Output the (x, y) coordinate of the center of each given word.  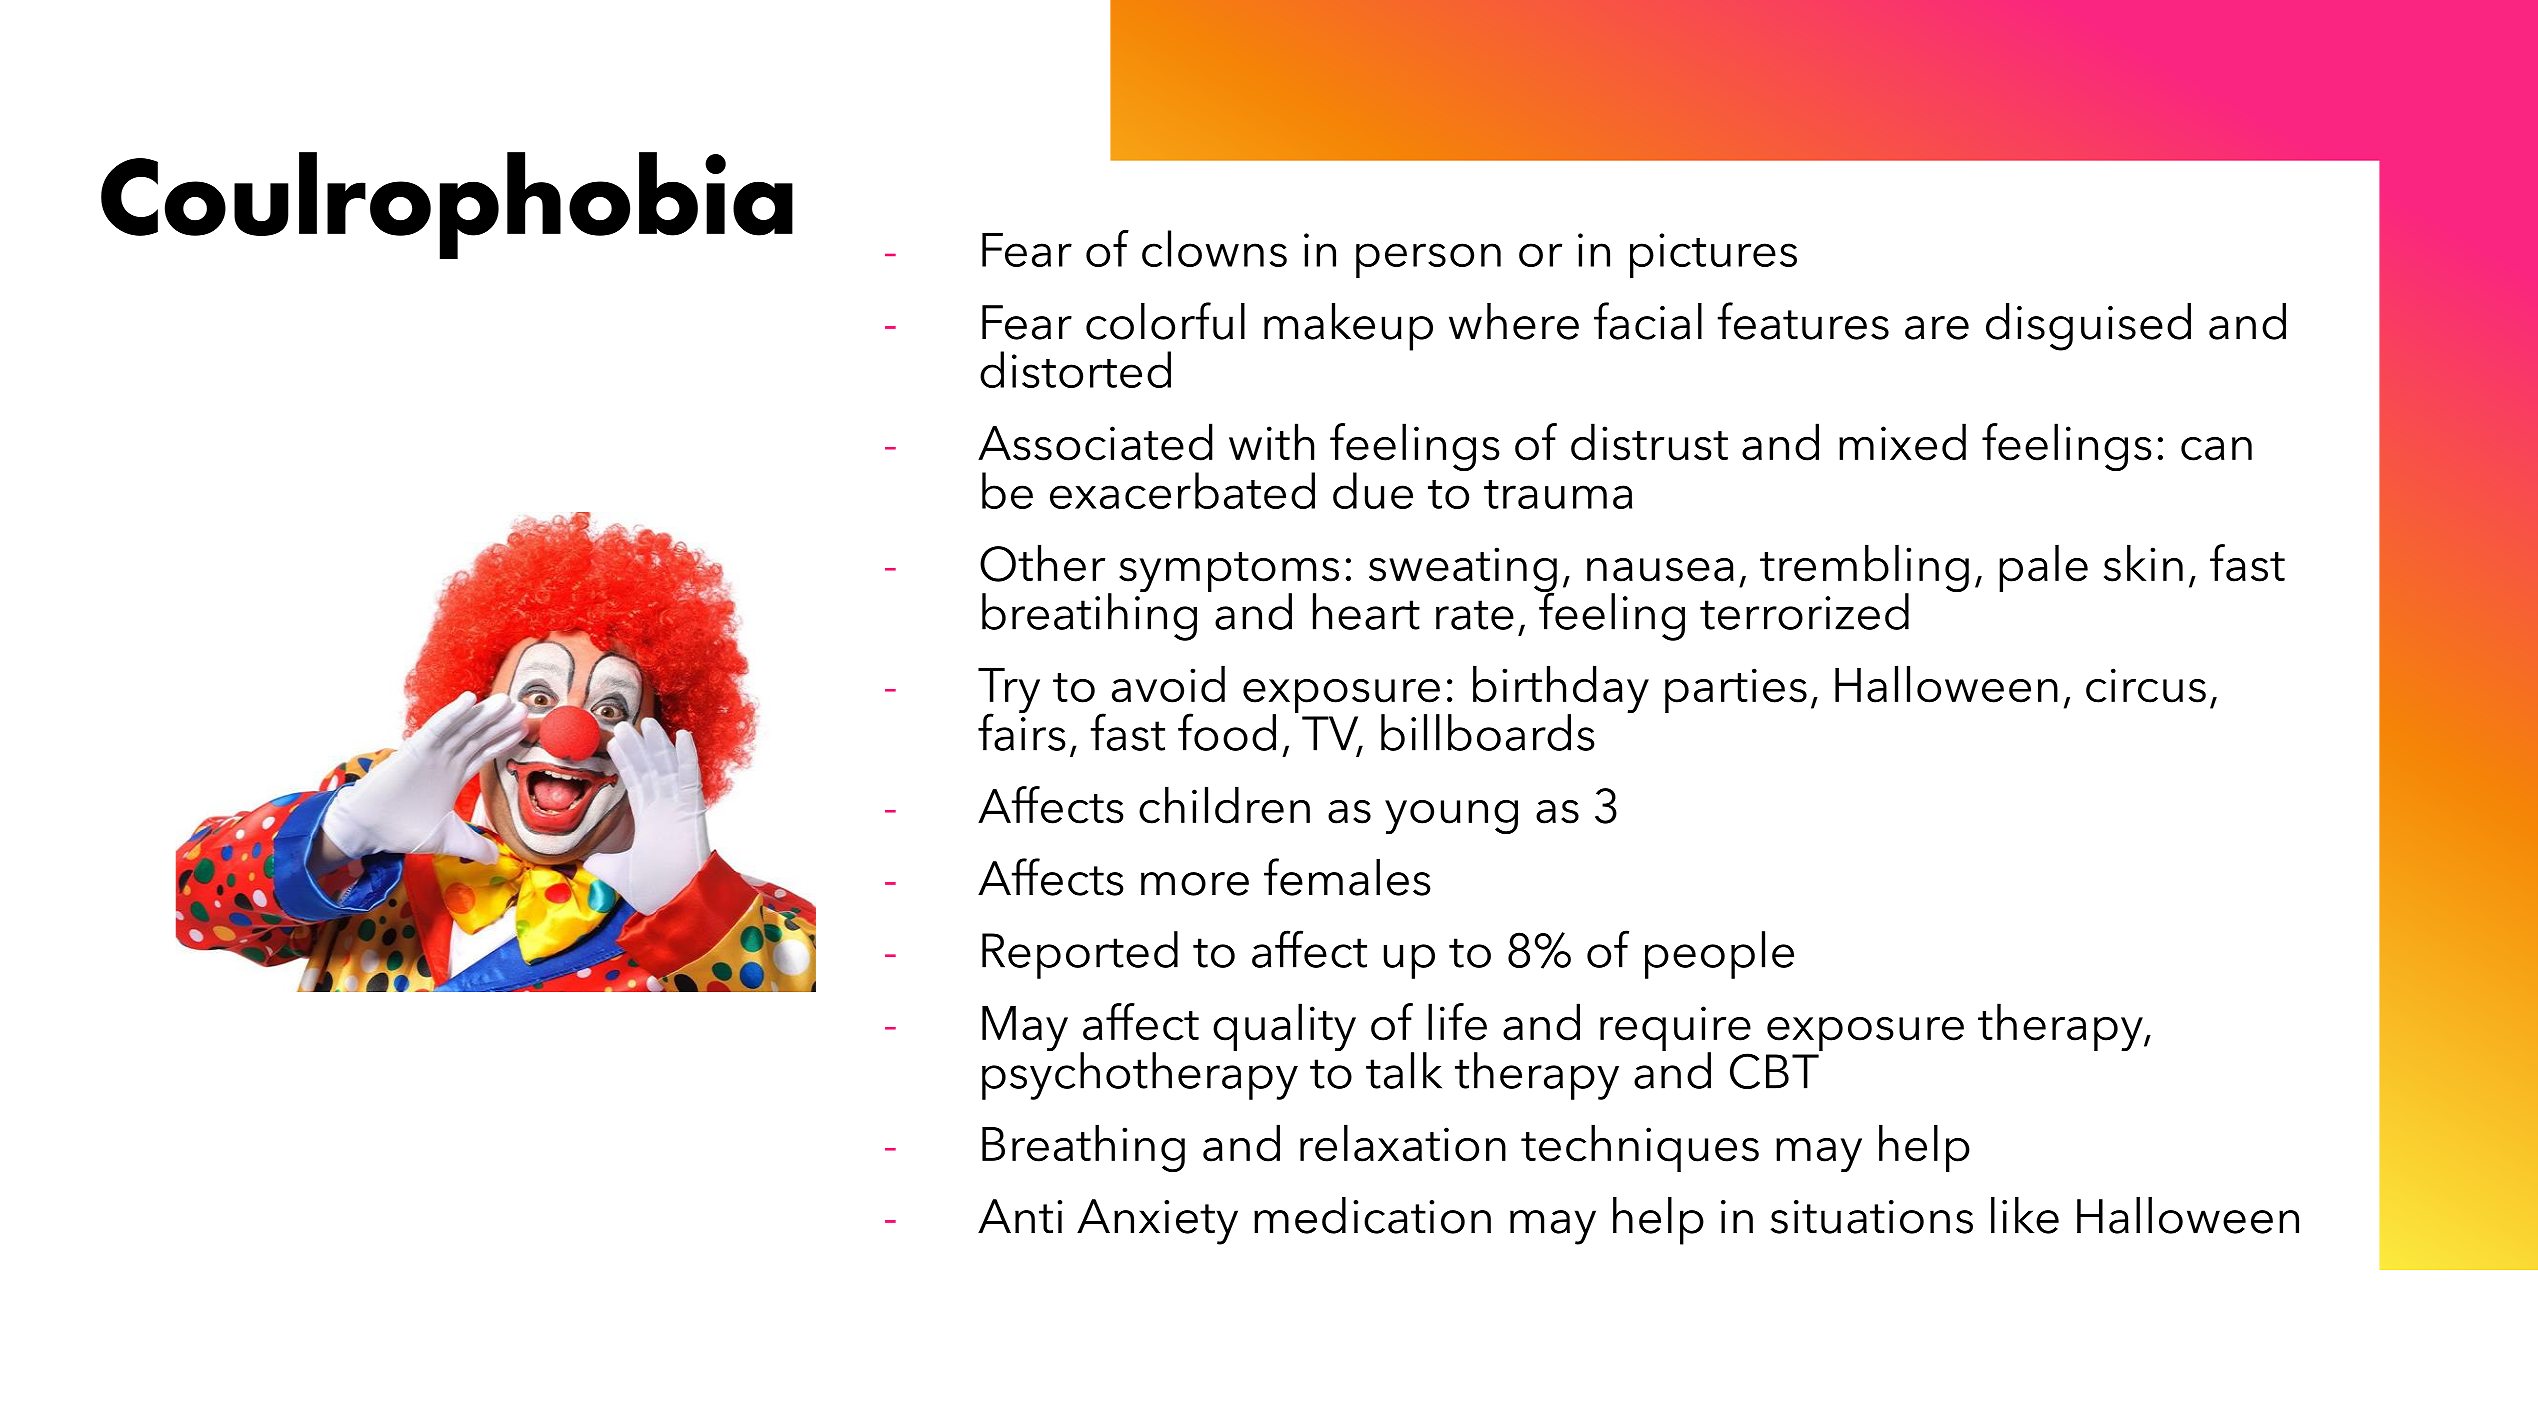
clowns (1214, 248)
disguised (2088, 327)
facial (1648, 321)
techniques (1640, 1148)
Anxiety (1157, 1222)
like (2025, 1215)
